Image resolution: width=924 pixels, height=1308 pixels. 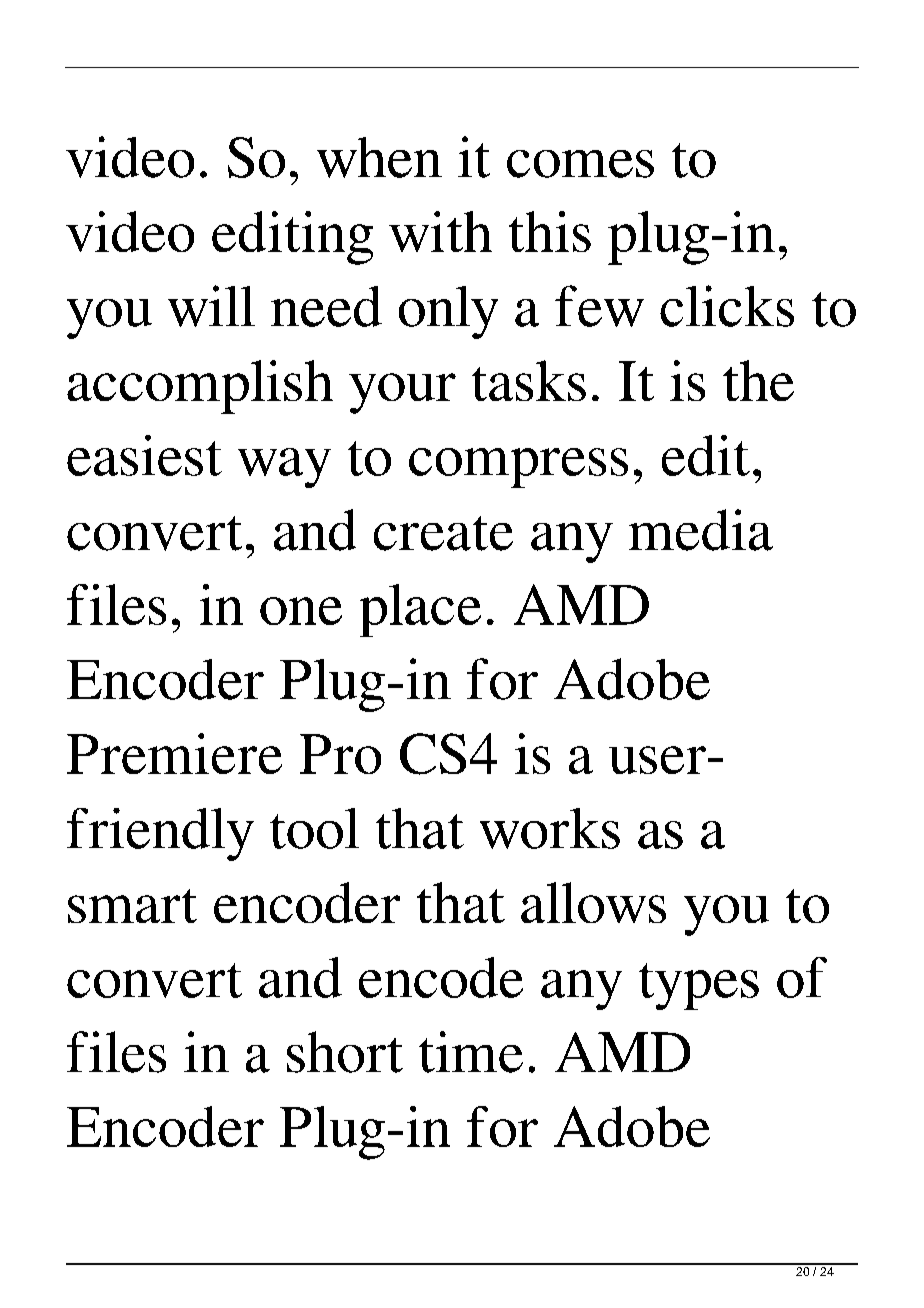 What do you see at coordinates (701, 530) in the page?
I see `media` at bounding box center [701, 530].
